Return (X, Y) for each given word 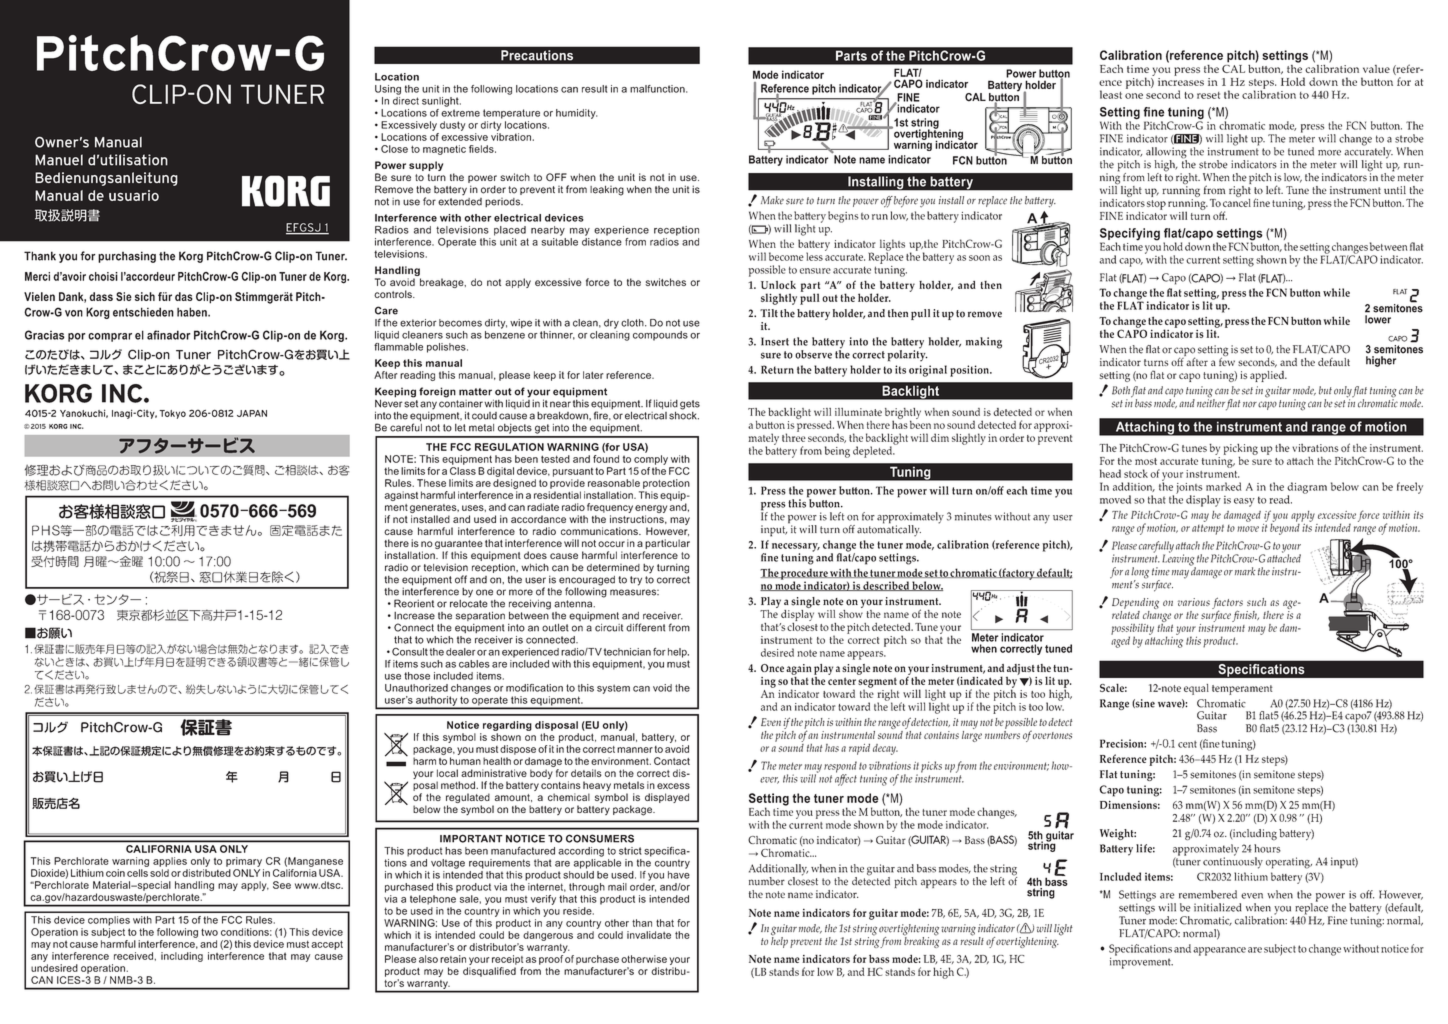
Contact (672, 761)
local (447, 773)
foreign (437, 392)
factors (1227, 604)
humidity (576, 114)
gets (690, 405)
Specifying (1130, 235)
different (645, 627)
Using (388, 90)
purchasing (127, 257)
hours (1267, 848)
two (209, 932)
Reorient (414, 603)
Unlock (778, 285)
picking (1241, 450)
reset (1208, 95)
